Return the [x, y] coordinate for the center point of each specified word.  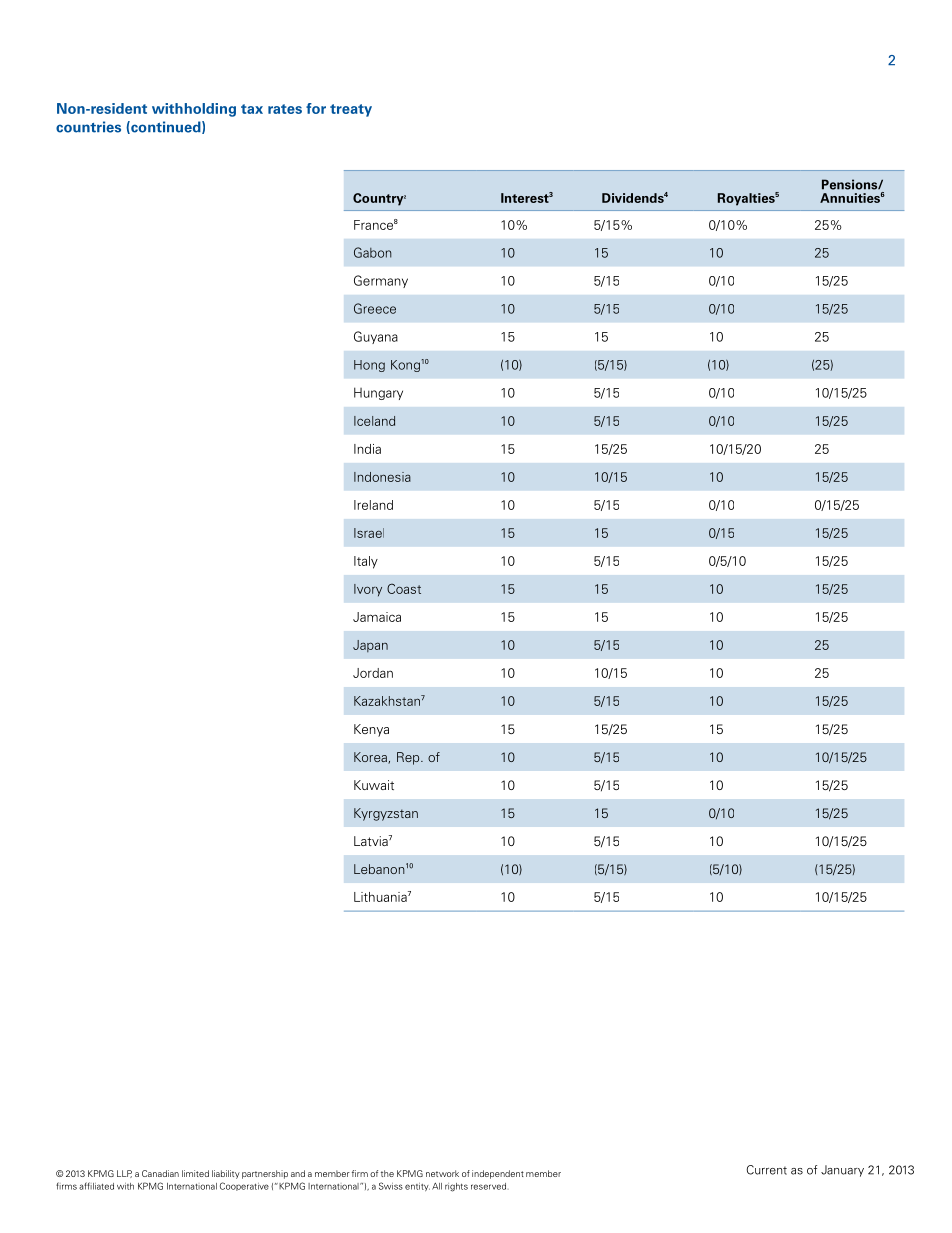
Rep [409, 758]
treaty [351, 110]
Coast [404, 588]
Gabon [373, 252]
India [367, 449]
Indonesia [382, 477]
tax [252, 109]
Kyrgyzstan [386, 814]
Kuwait [374, 785]
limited [195, 1173]
